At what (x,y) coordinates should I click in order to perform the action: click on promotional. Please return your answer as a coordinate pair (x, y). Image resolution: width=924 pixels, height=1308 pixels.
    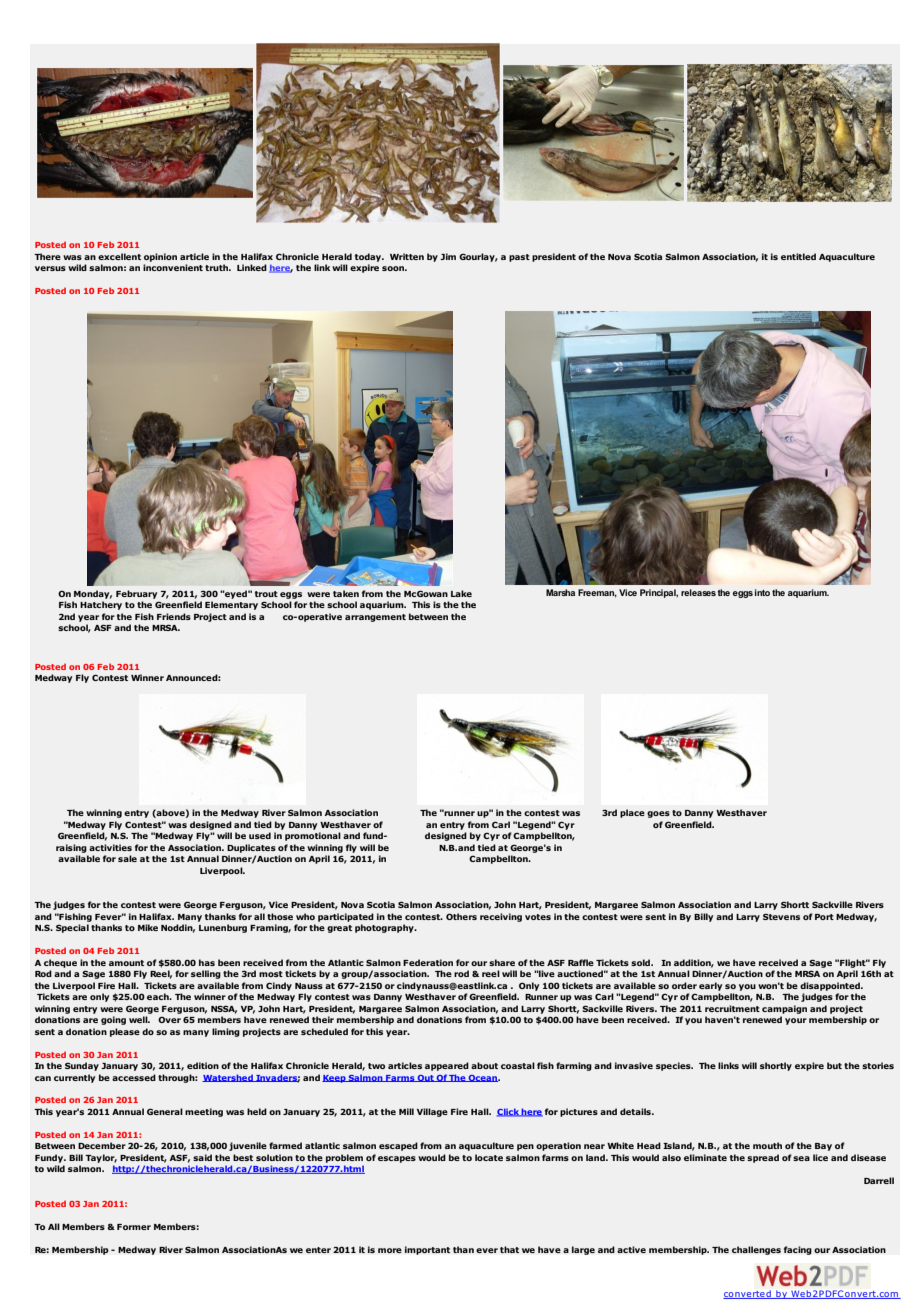
    Looking at the image, I should click on (313, 836).
